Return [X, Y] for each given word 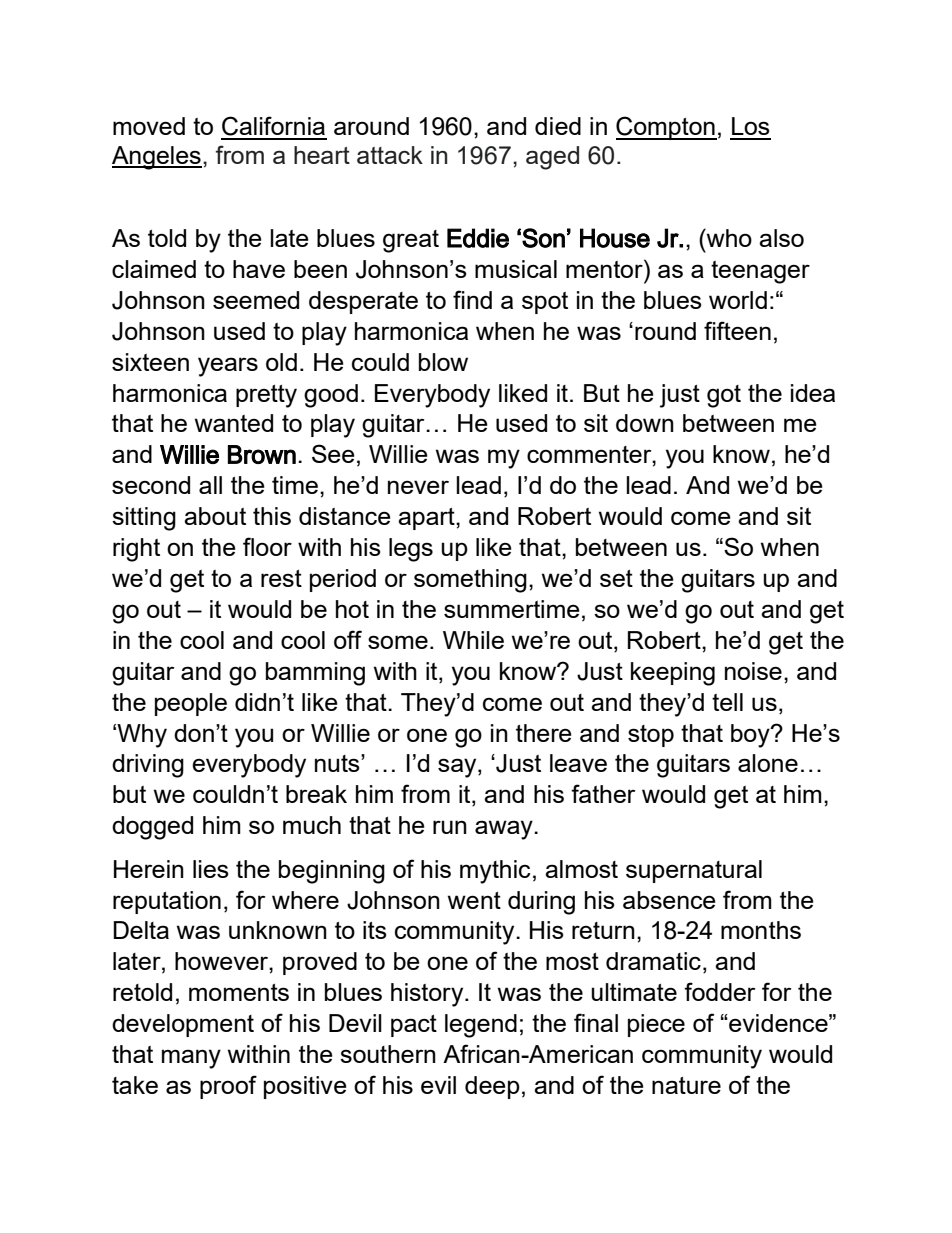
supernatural [694, 871]
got [724, 396]
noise [753, 671]
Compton [666, 128]
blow [443, 362]
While [473, 640]
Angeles [157, 158]
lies [211, 869]
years [228, 367]
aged [552, 158]
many [191, 1059]
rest [281, 578]
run [450, 827]
